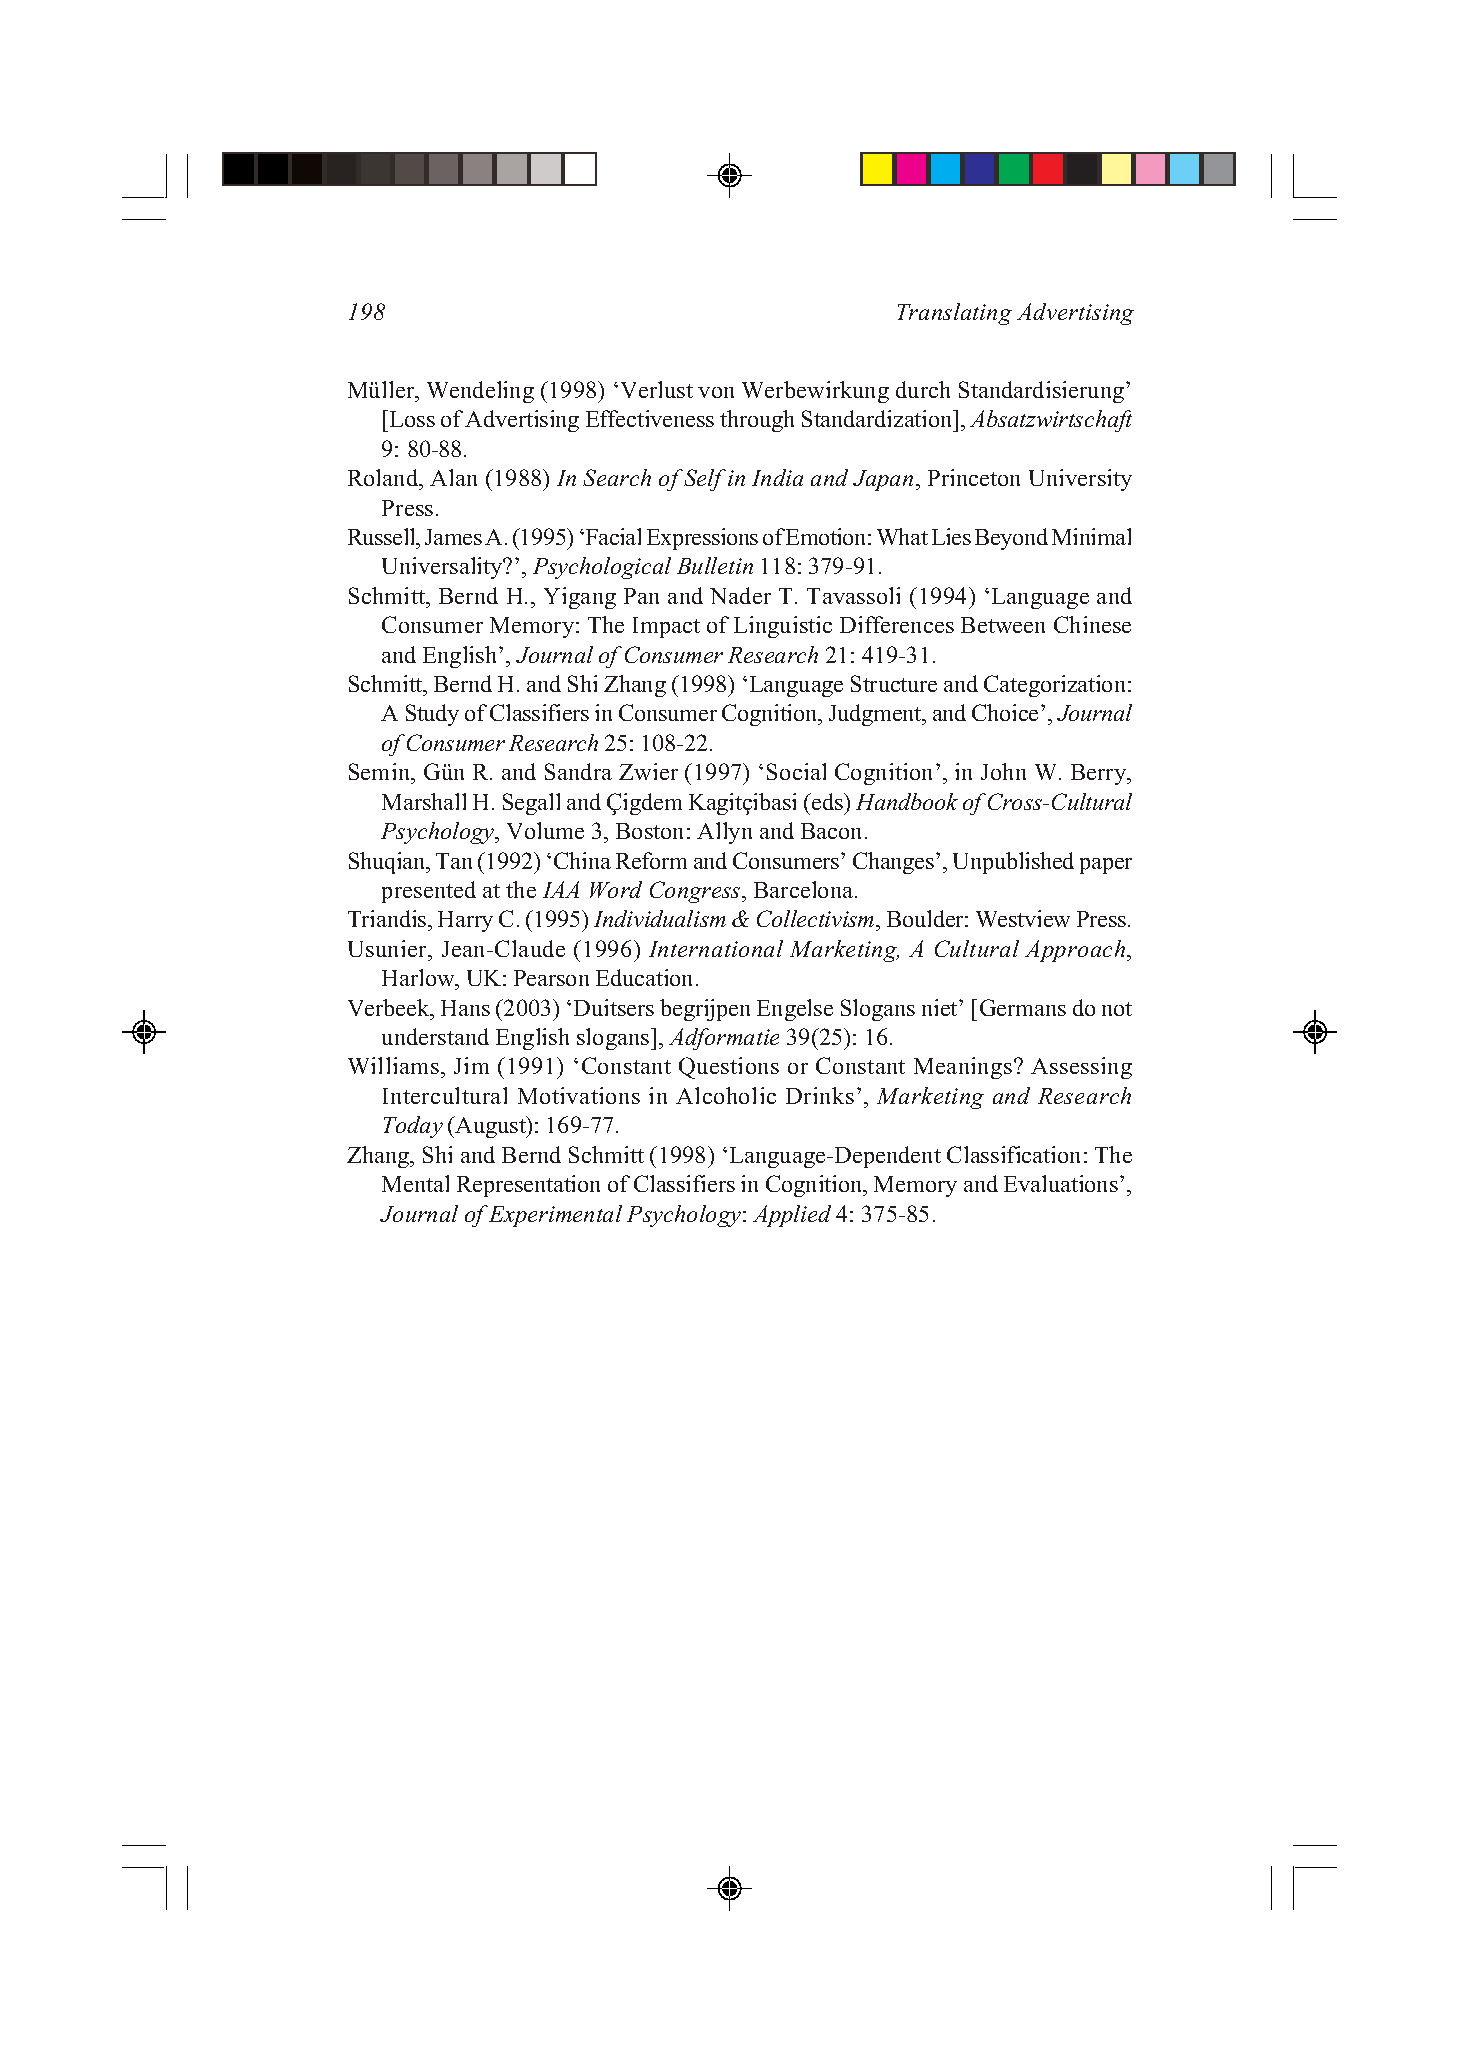  What do you see at coordinates (716, 948) in the page?
I see `International` at bounding box center [716, 948].
